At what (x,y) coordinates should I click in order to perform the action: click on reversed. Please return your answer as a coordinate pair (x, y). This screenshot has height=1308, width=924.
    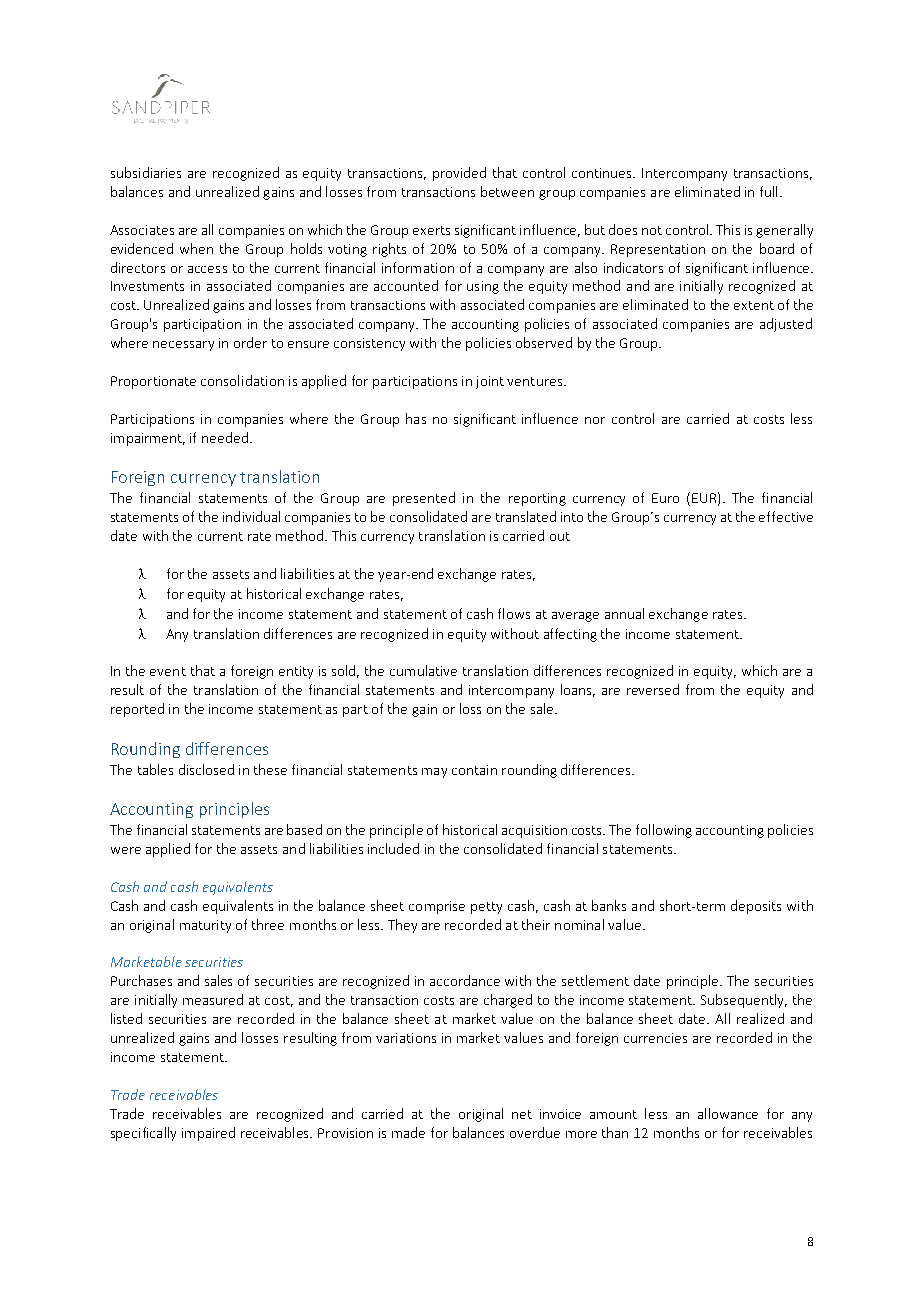
    Looking at the image, I should click on (653, 689).
